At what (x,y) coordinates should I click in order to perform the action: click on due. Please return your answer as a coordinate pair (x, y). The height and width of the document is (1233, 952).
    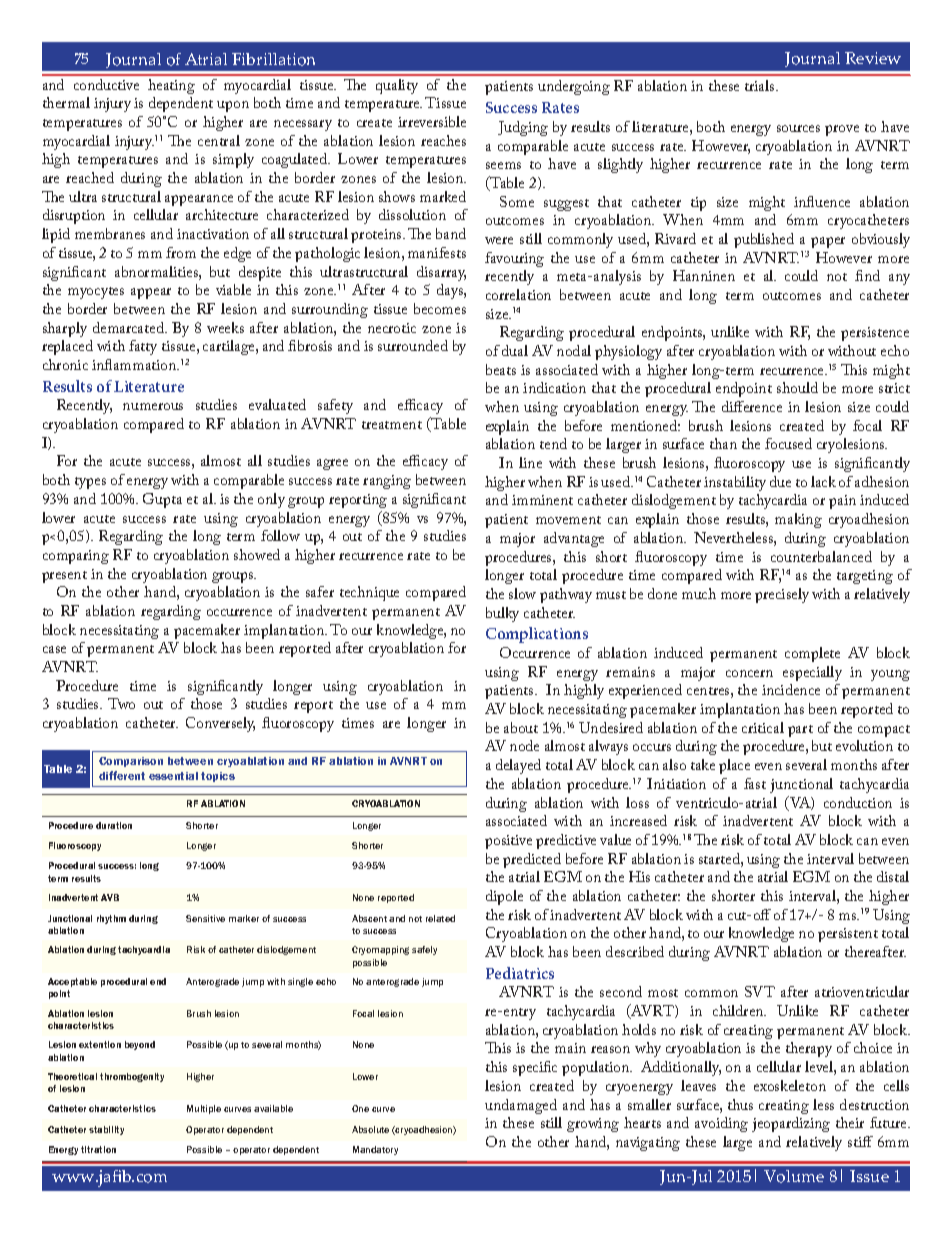
    Looking at the image, I should click on (780, 481).
